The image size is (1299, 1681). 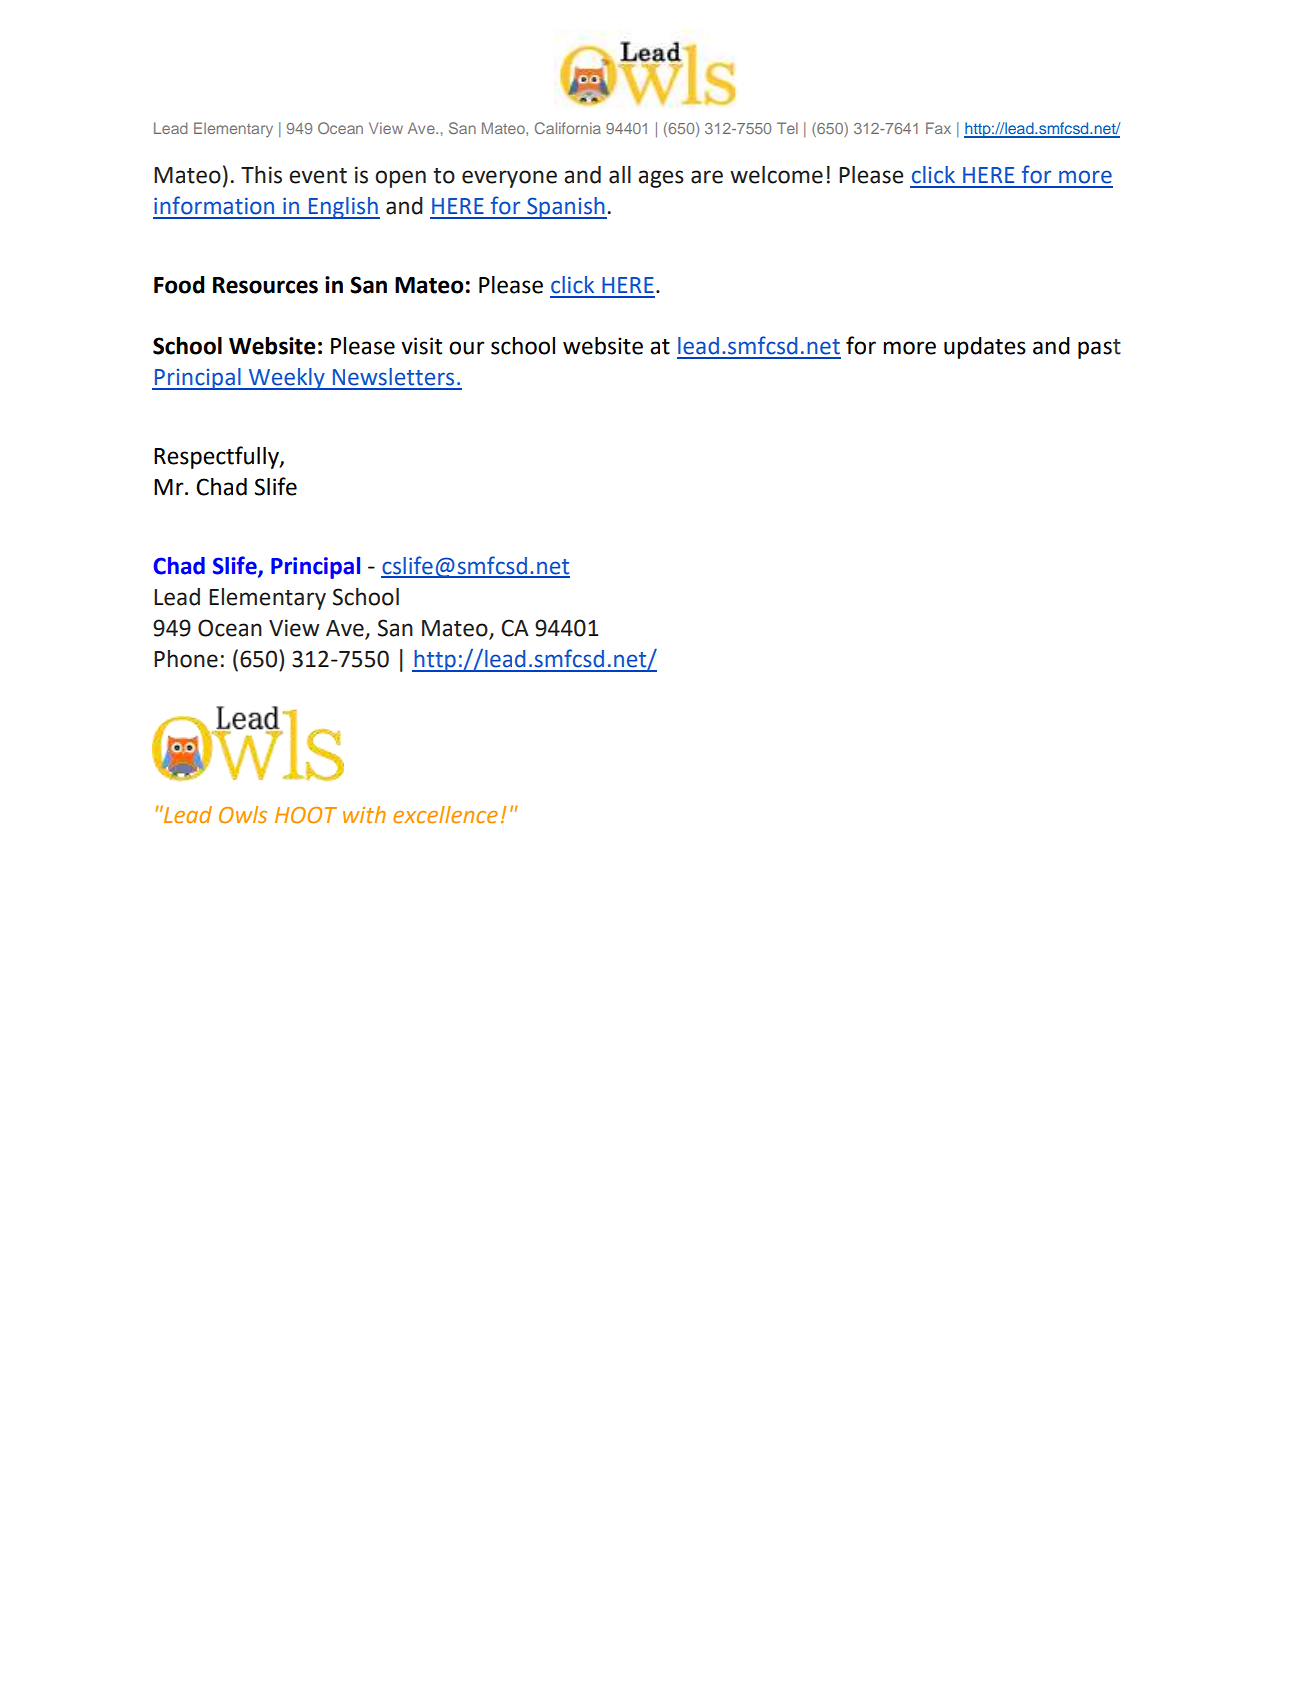 I want to click on Weekly, so click(x=286, y=379).
